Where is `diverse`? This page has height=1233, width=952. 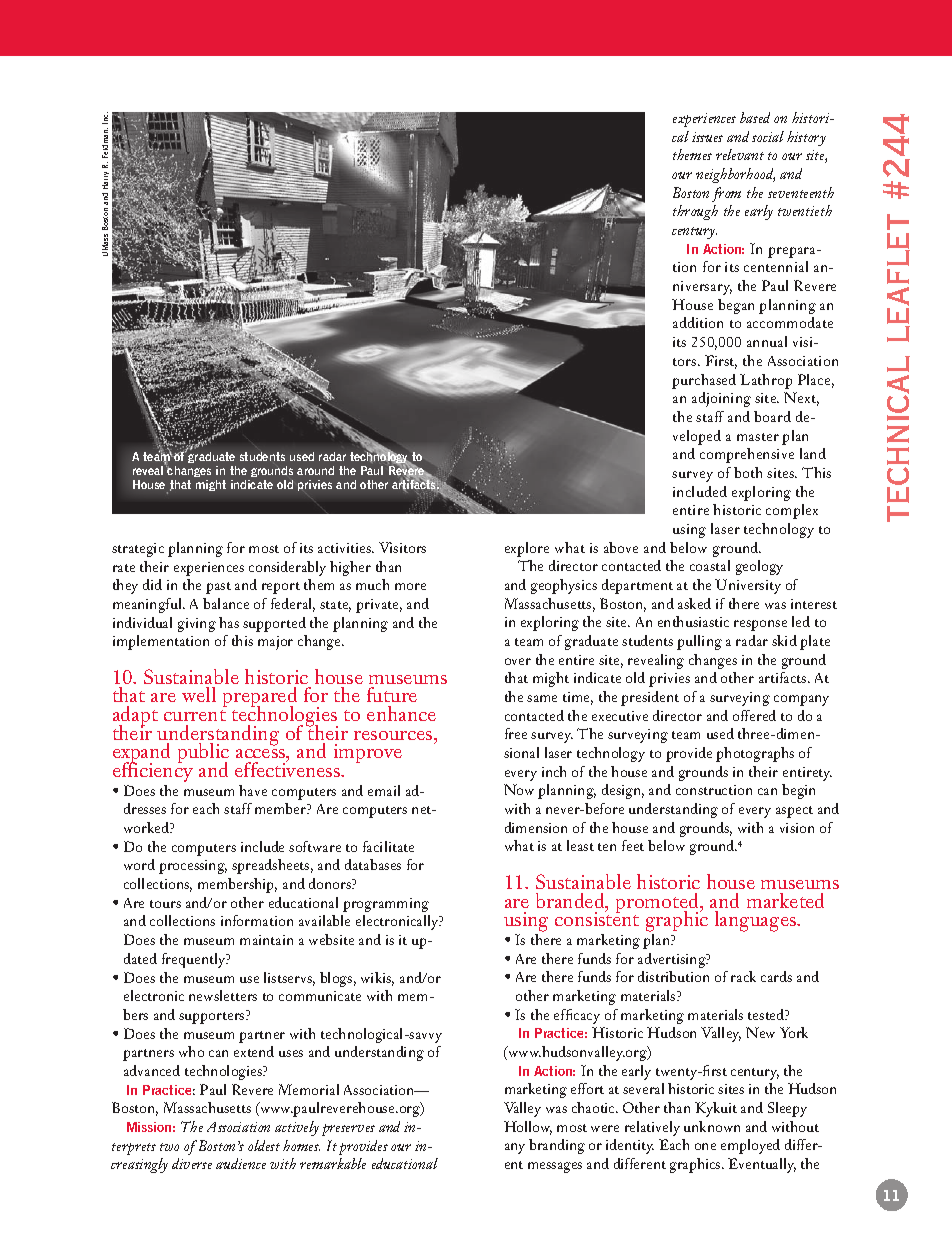
diverse is located at coordinates (192, 1163).
